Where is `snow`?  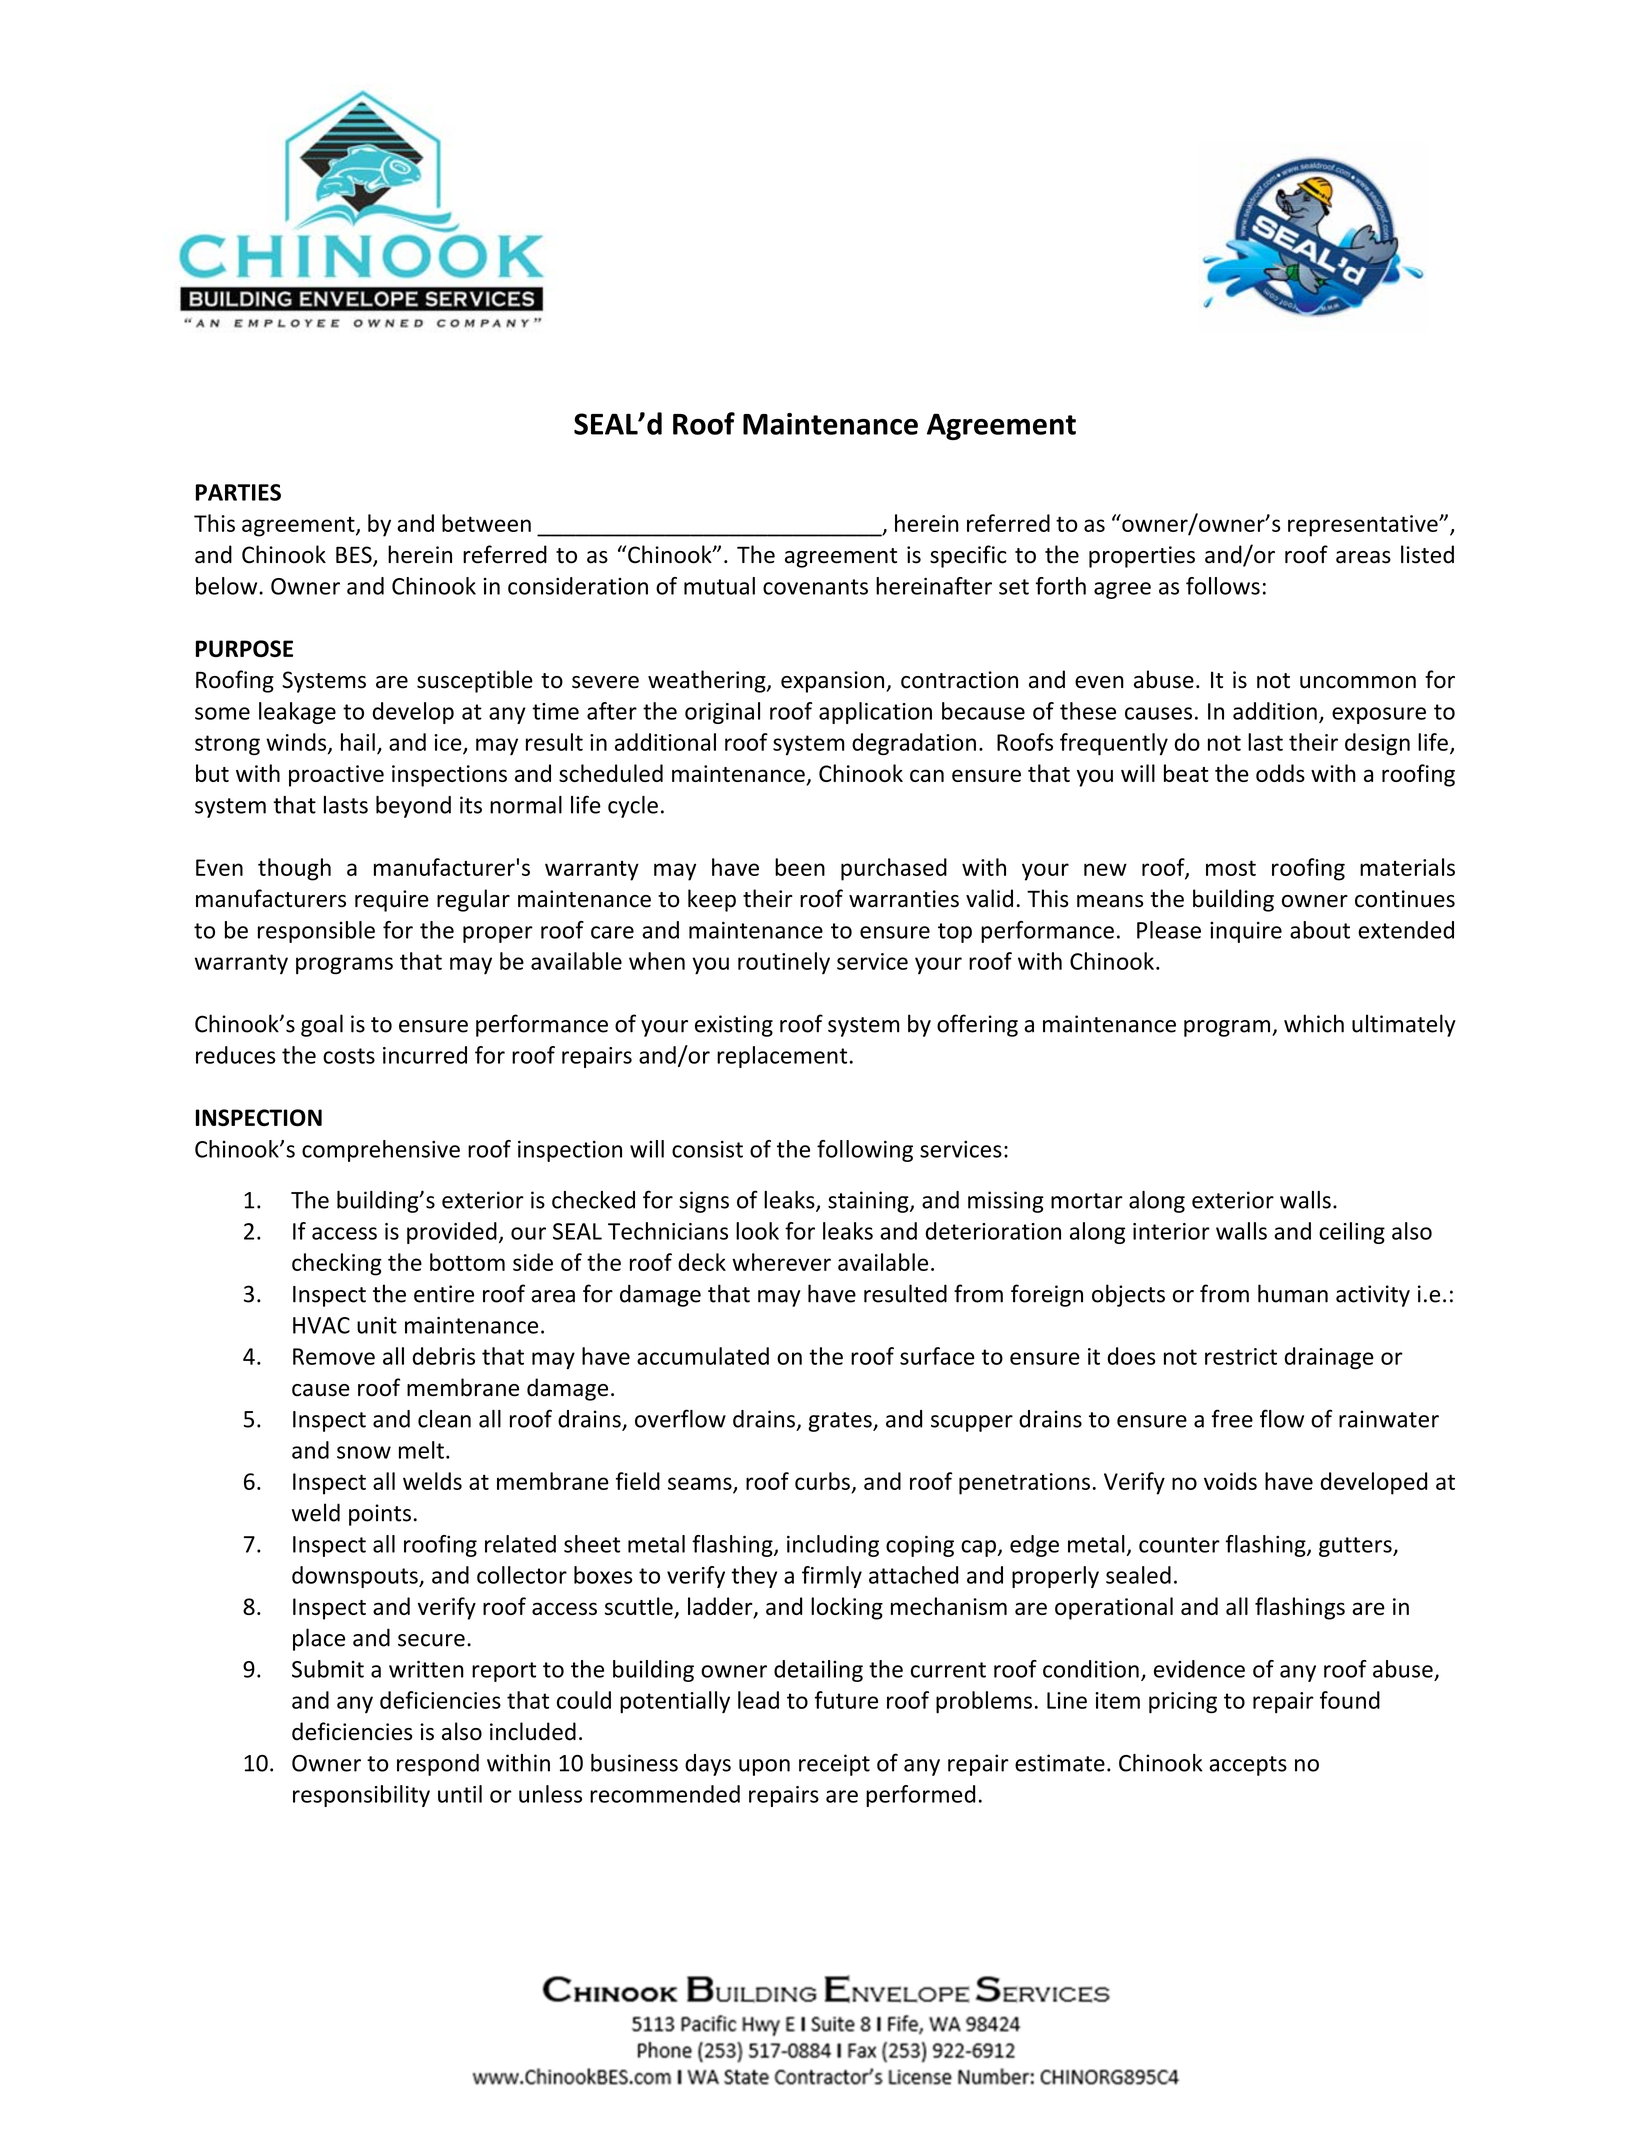 snow is located at coordinates (364, 1452).
